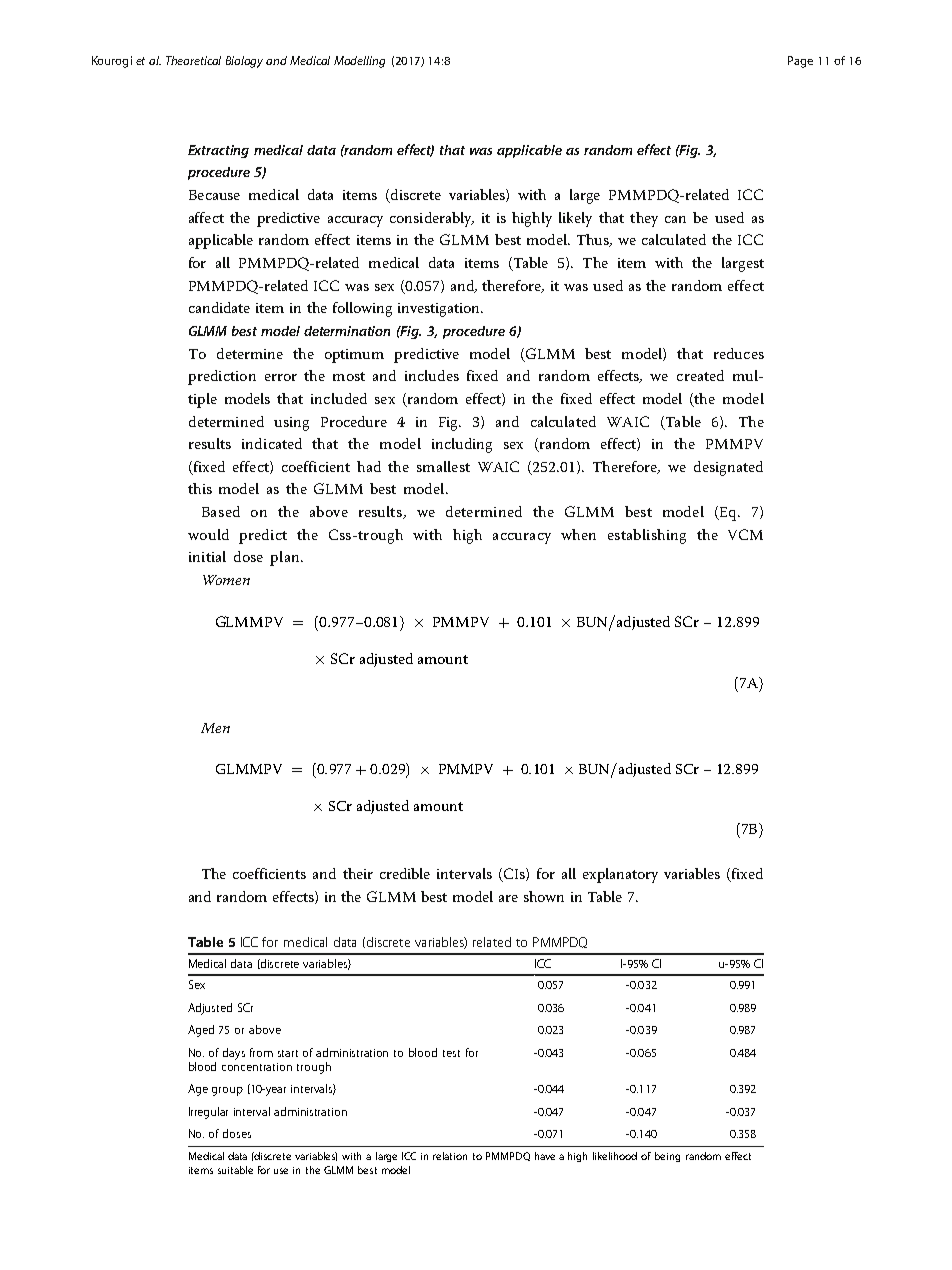 This image has height=1270, width=952. I want to click on indicated, so click(272, 443).
